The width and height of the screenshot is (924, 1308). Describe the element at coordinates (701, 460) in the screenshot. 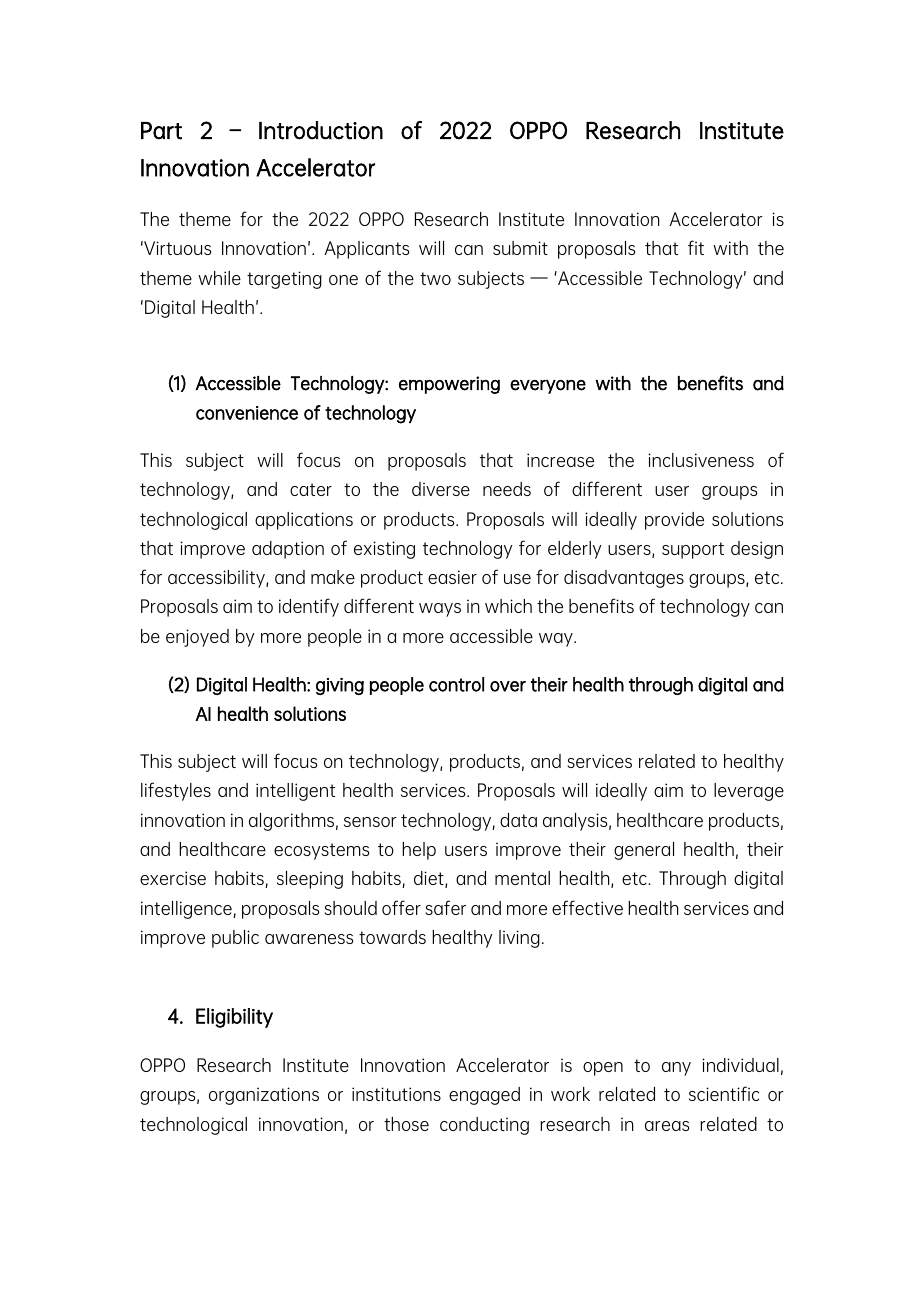

I see `inclusiveness` at that location.
